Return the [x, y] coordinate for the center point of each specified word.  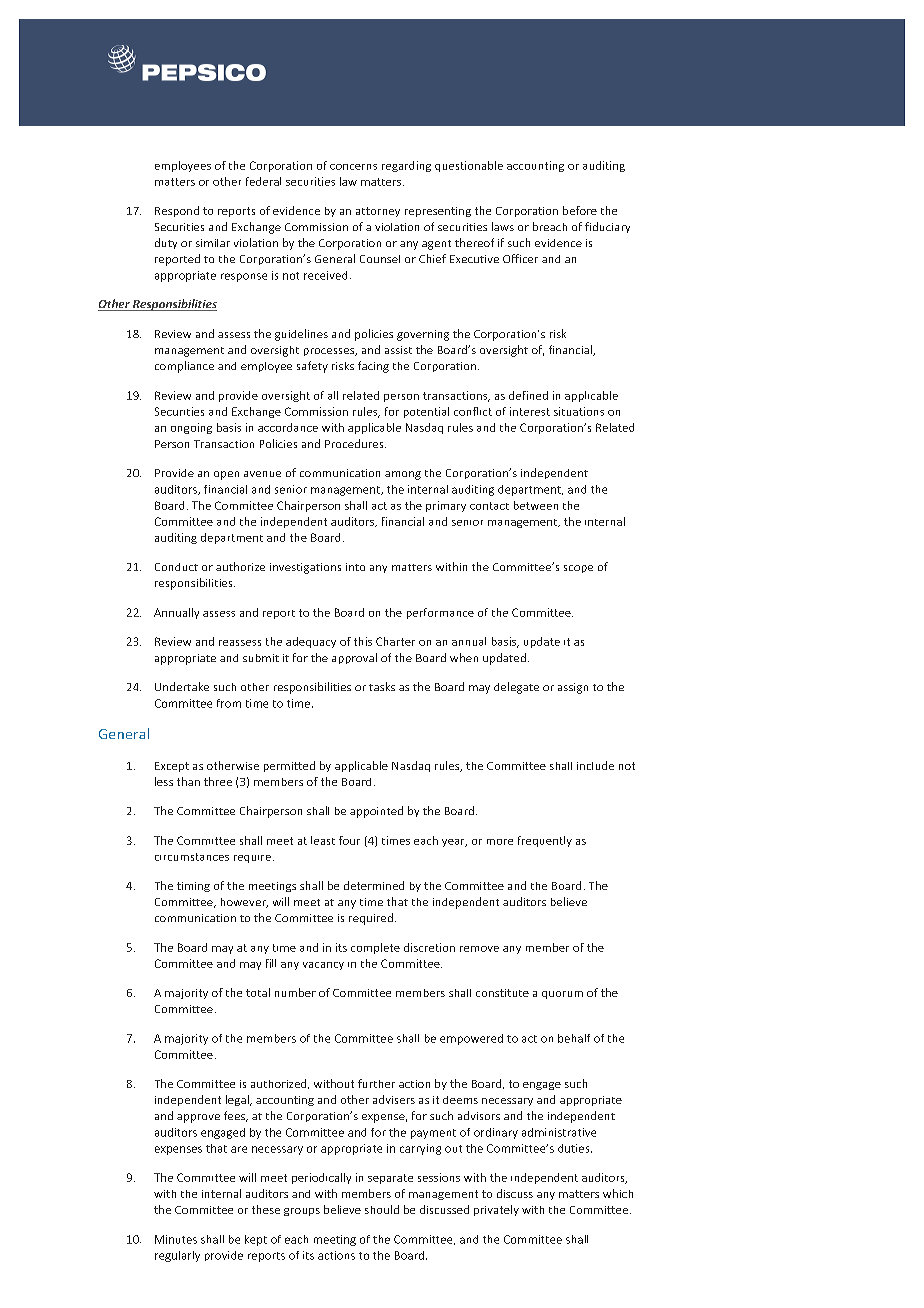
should [382, 1209]
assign [573, 688]
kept [256, 1240]
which [618, 1193]
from [229, 703]
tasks [382, 686]
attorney [378, 212]
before [580, 210]
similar [213, 243]
